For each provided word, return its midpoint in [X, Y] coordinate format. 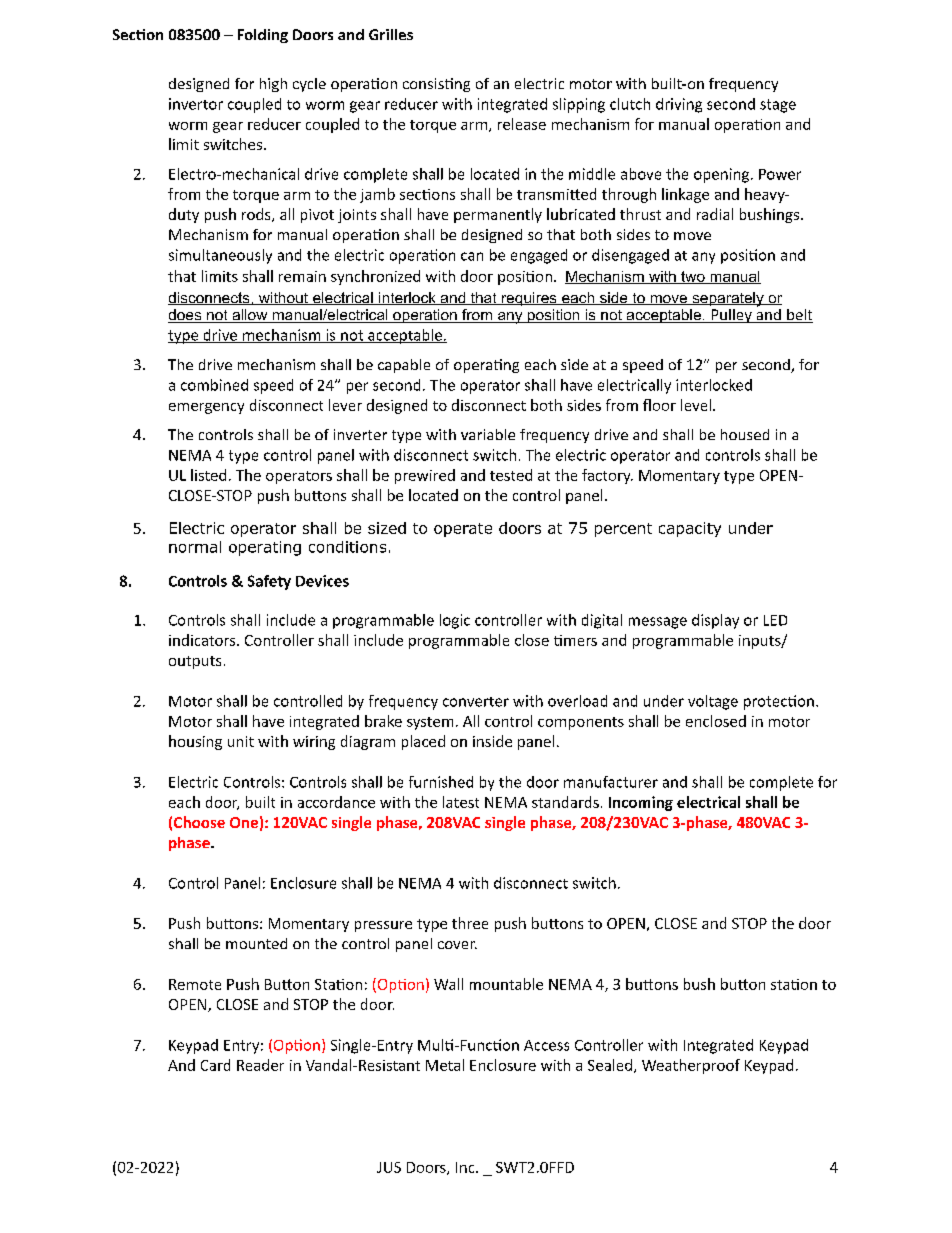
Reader [260, 1065]
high [273, 85]
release [522, 124]
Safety [269, 582]
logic [455, 621]
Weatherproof [691, 1066]
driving [679, 105]
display [715, 621]
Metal [445, 1065]
